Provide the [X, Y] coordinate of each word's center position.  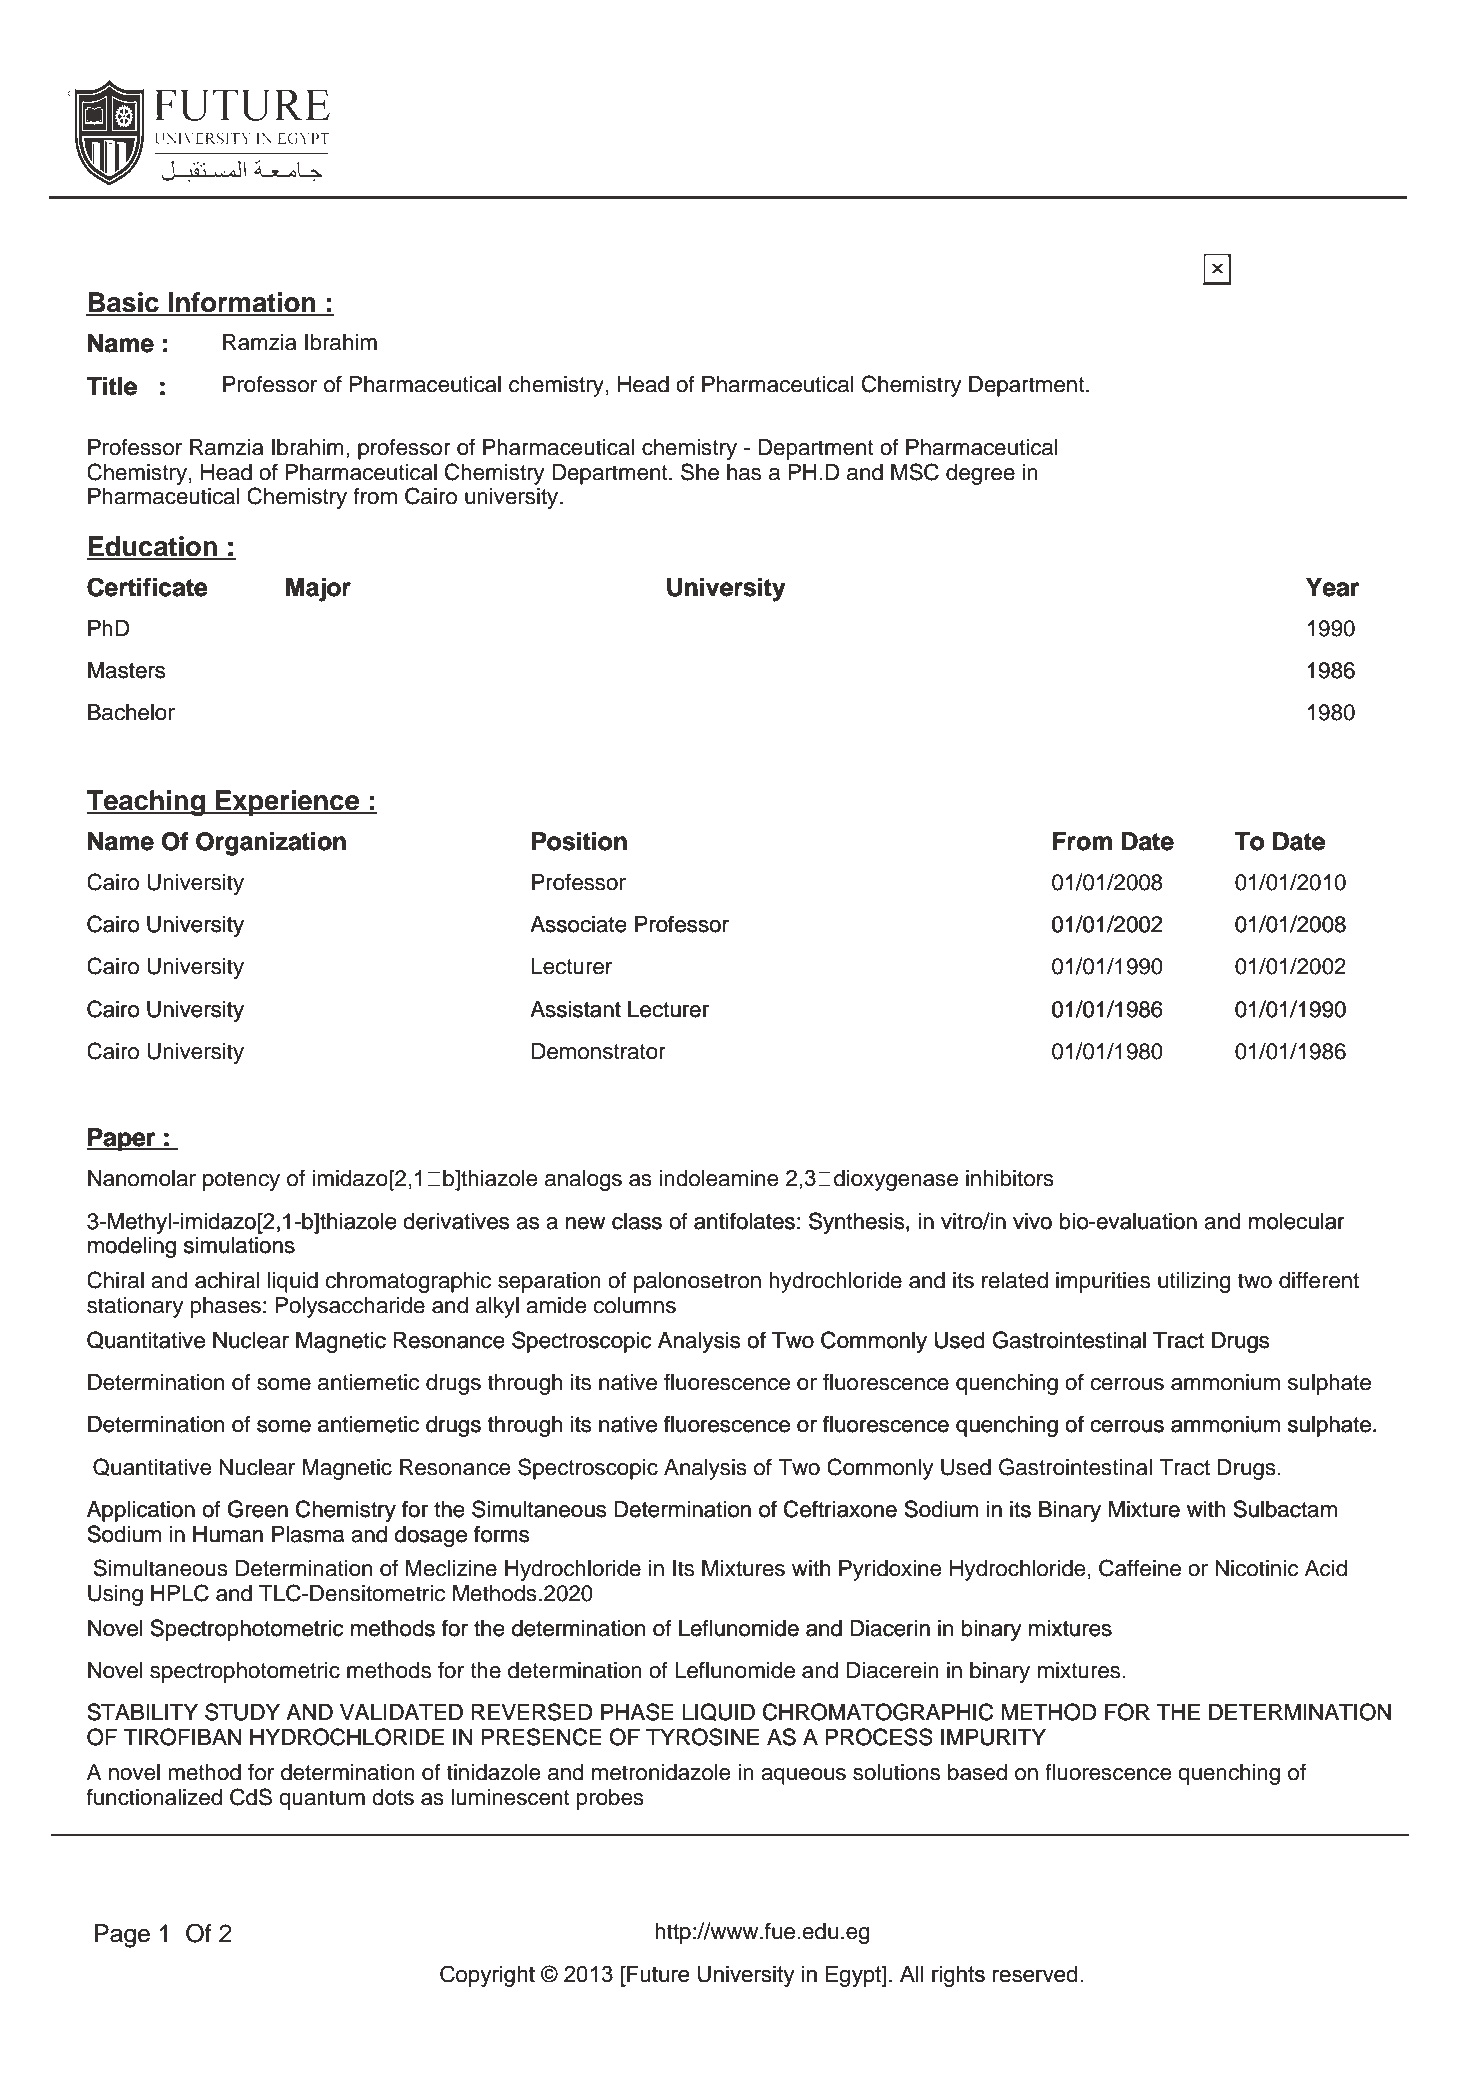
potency [241, 1181]
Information [242, 303]
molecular [1297, 1221]
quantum [322, 1800]
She [700, 472]
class [637, 1221]
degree [980, 474]
